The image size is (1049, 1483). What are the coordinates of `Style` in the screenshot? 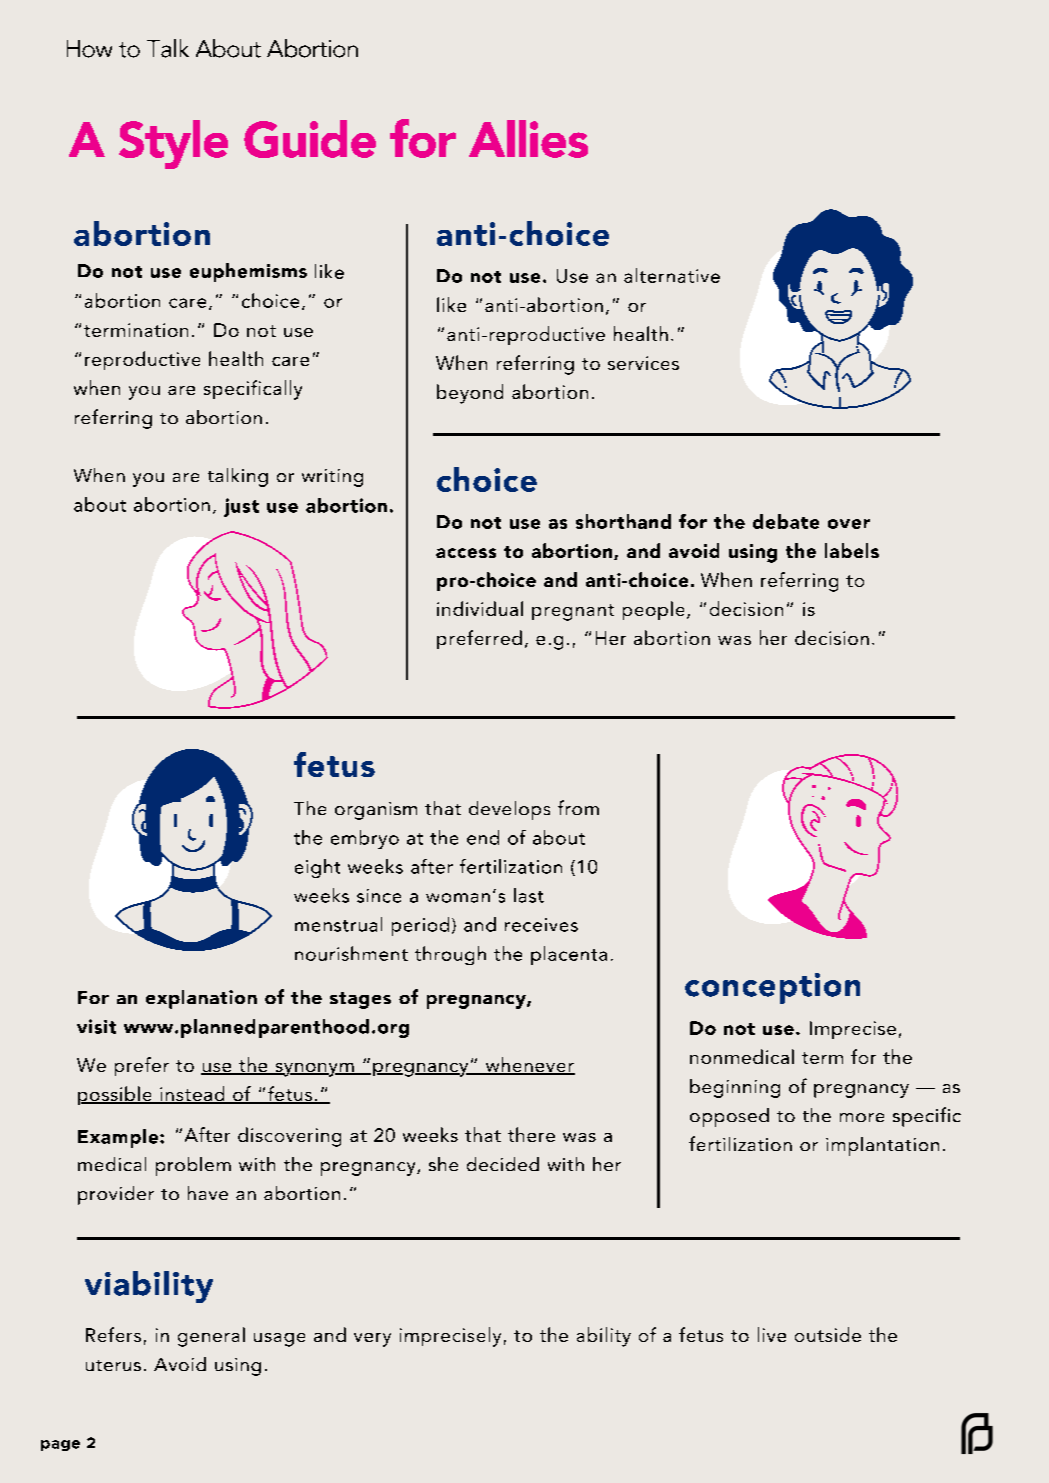 It's located at (173, 144).
